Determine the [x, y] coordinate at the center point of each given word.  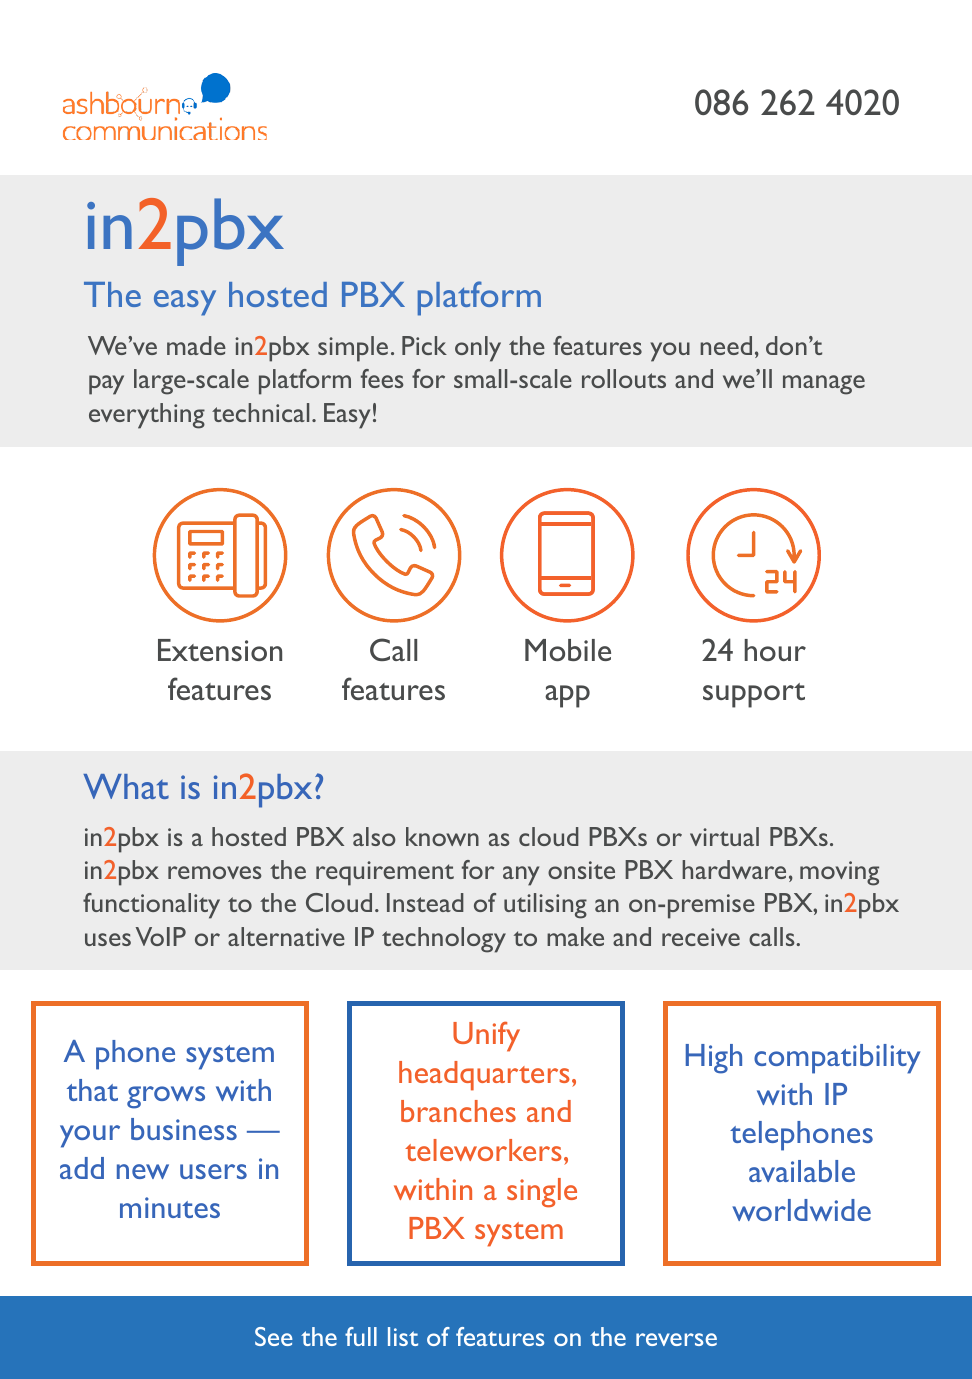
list [403, 1336]
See [274, 1336]
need [726, 345]
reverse [676, 1339]
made [196, 345]
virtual [724, 836]
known [442, 836]
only [478, 349]
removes [215, 872]
